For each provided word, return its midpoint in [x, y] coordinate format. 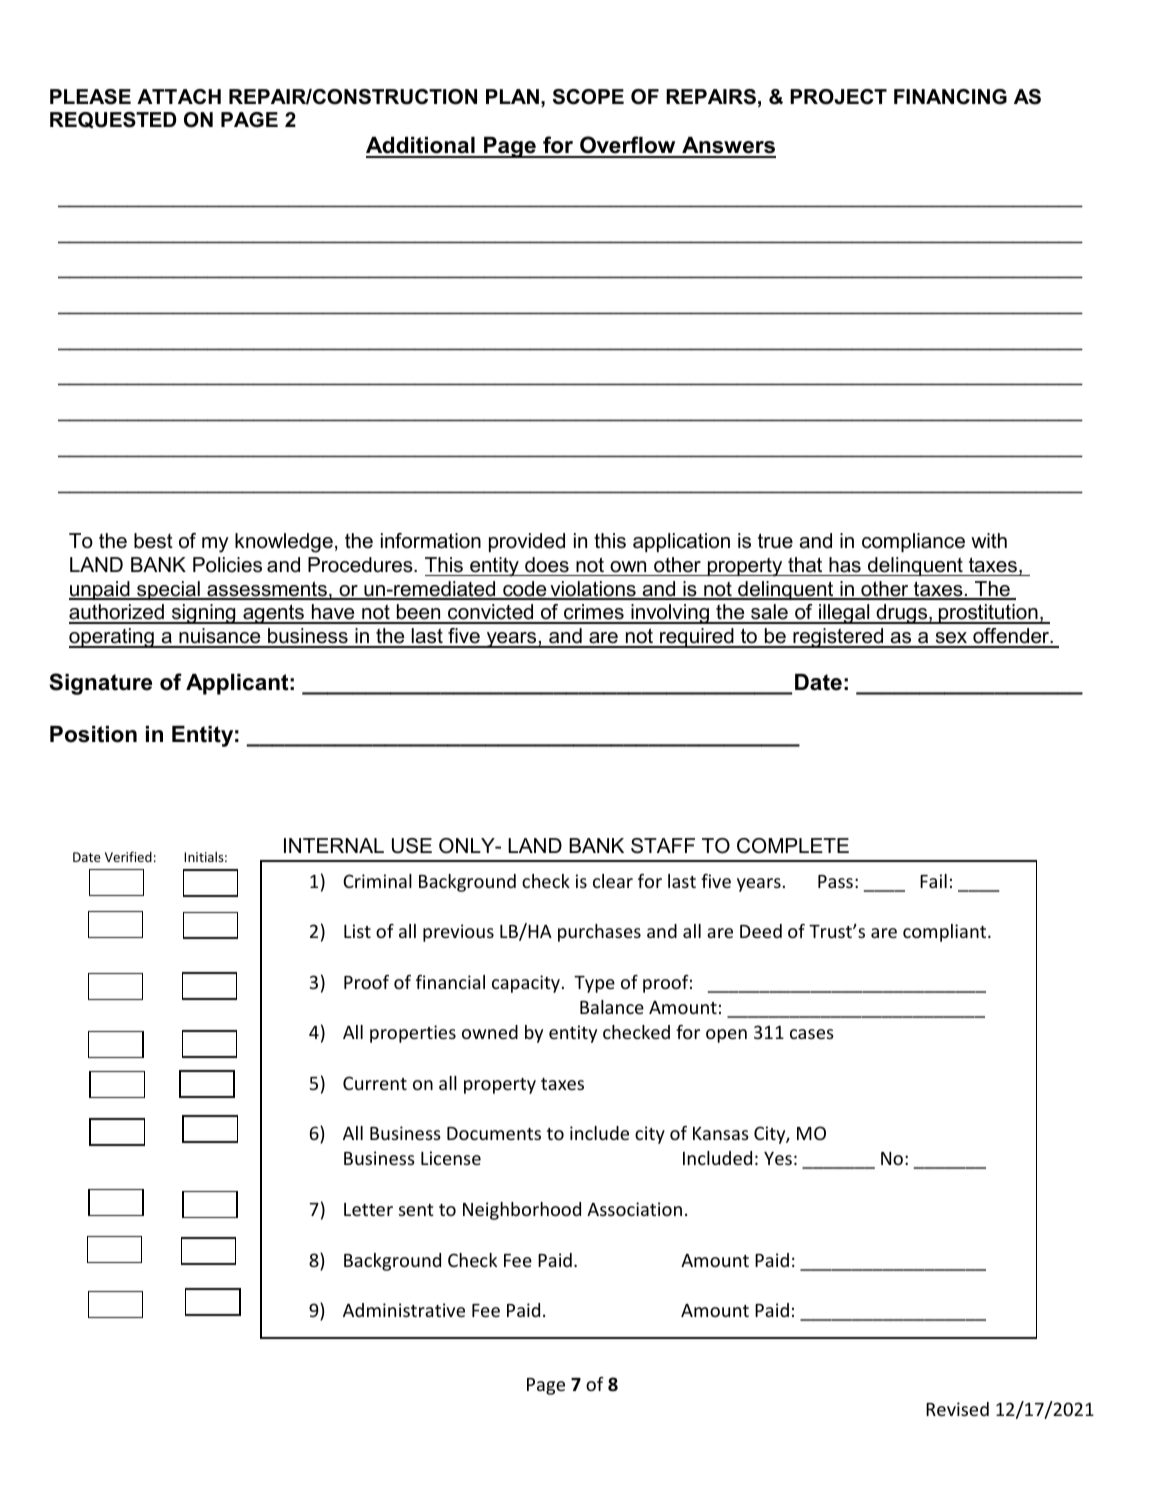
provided [527, 542]
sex [951, 639]
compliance [913, 542]
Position [93, 734]
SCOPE [588, 97]
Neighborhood [522, 1211]
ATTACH [179, 97]
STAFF [663, 846]
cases [812, 1034]
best [153, 541]
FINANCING [950, 97]
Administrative [404, 1310]
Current [375, 1083]
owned [490, 1032]
